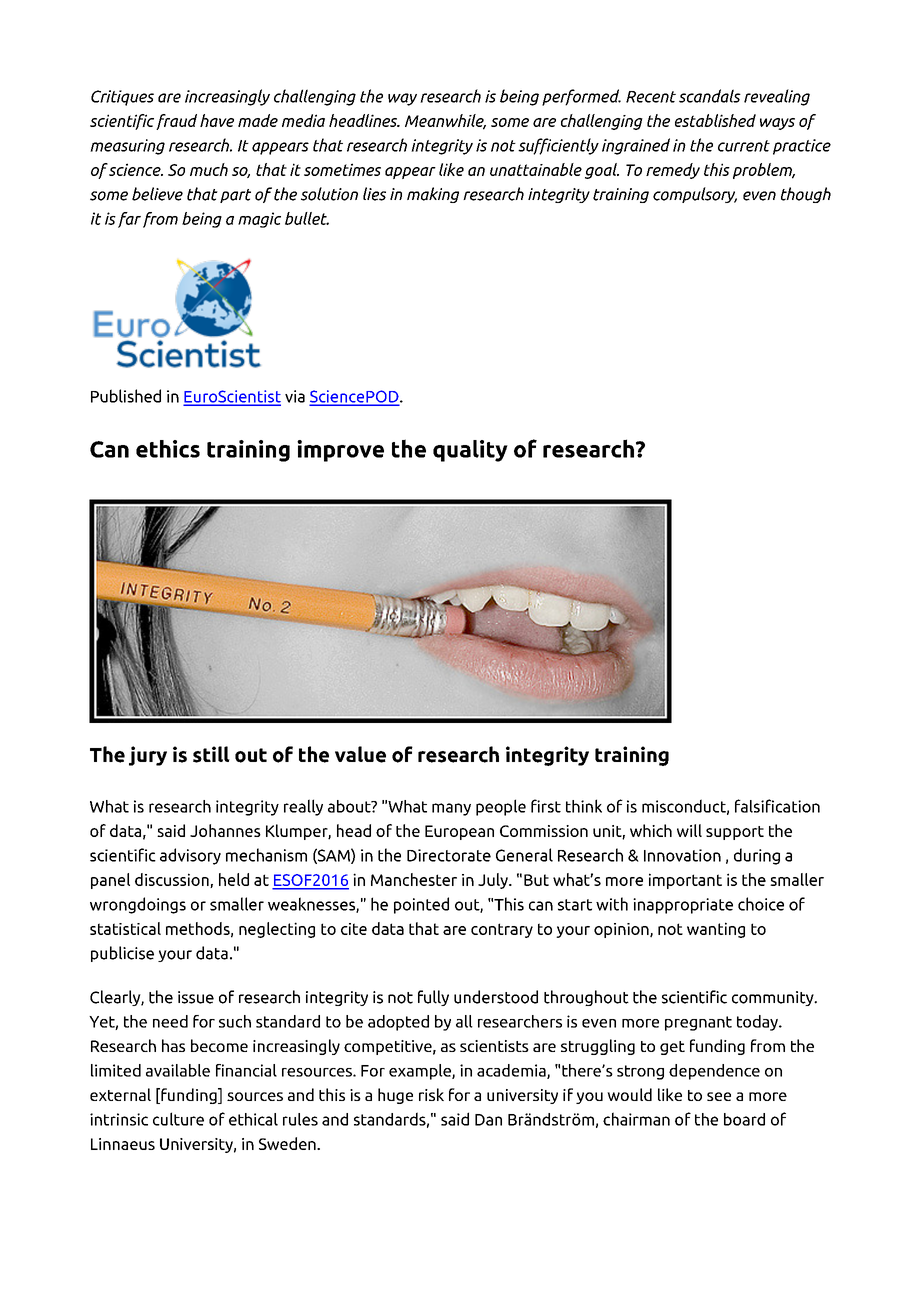 The height and width of the screenshot is (1308, 924). Describe the element at coordinates (211, 754) in the screenshot. I see `still` at that location.
